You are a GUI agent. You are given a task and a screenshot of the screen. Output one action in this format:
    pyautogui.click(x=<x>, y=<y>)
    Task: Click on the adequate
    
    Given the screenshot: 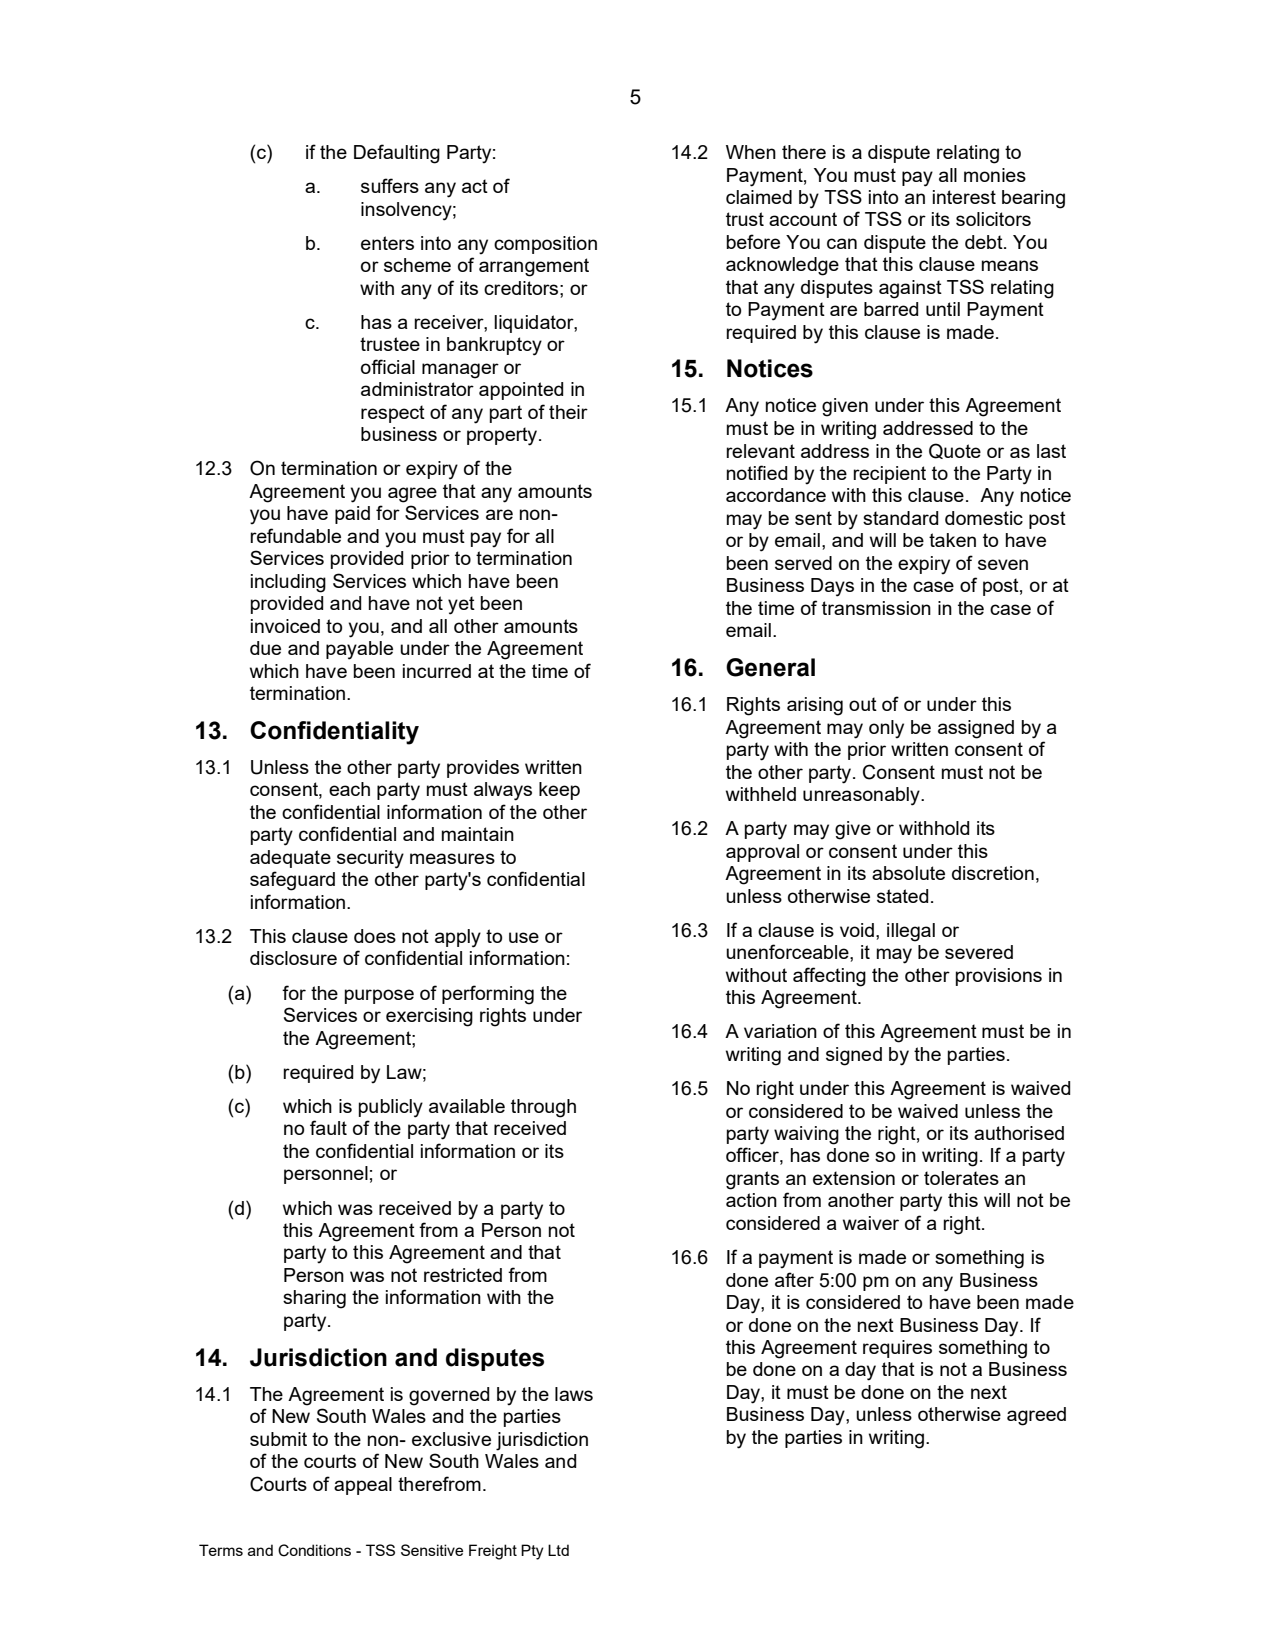 What is the action you would take?
    pyautogui.click(x=290, y=859)
